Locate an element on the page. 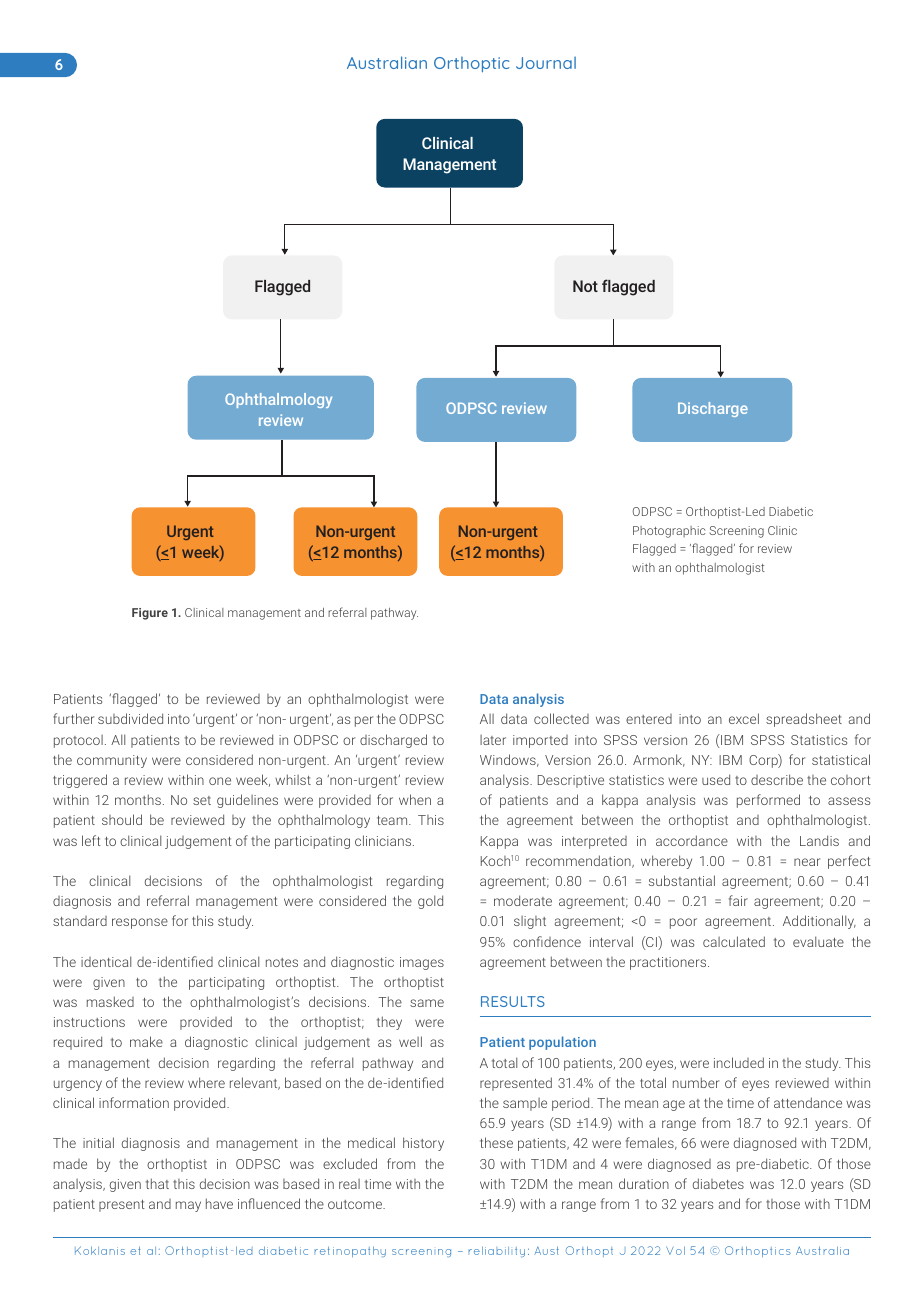 The height and width of the image is (1308, 924). Photographic is located at coordinates (669, 532).
